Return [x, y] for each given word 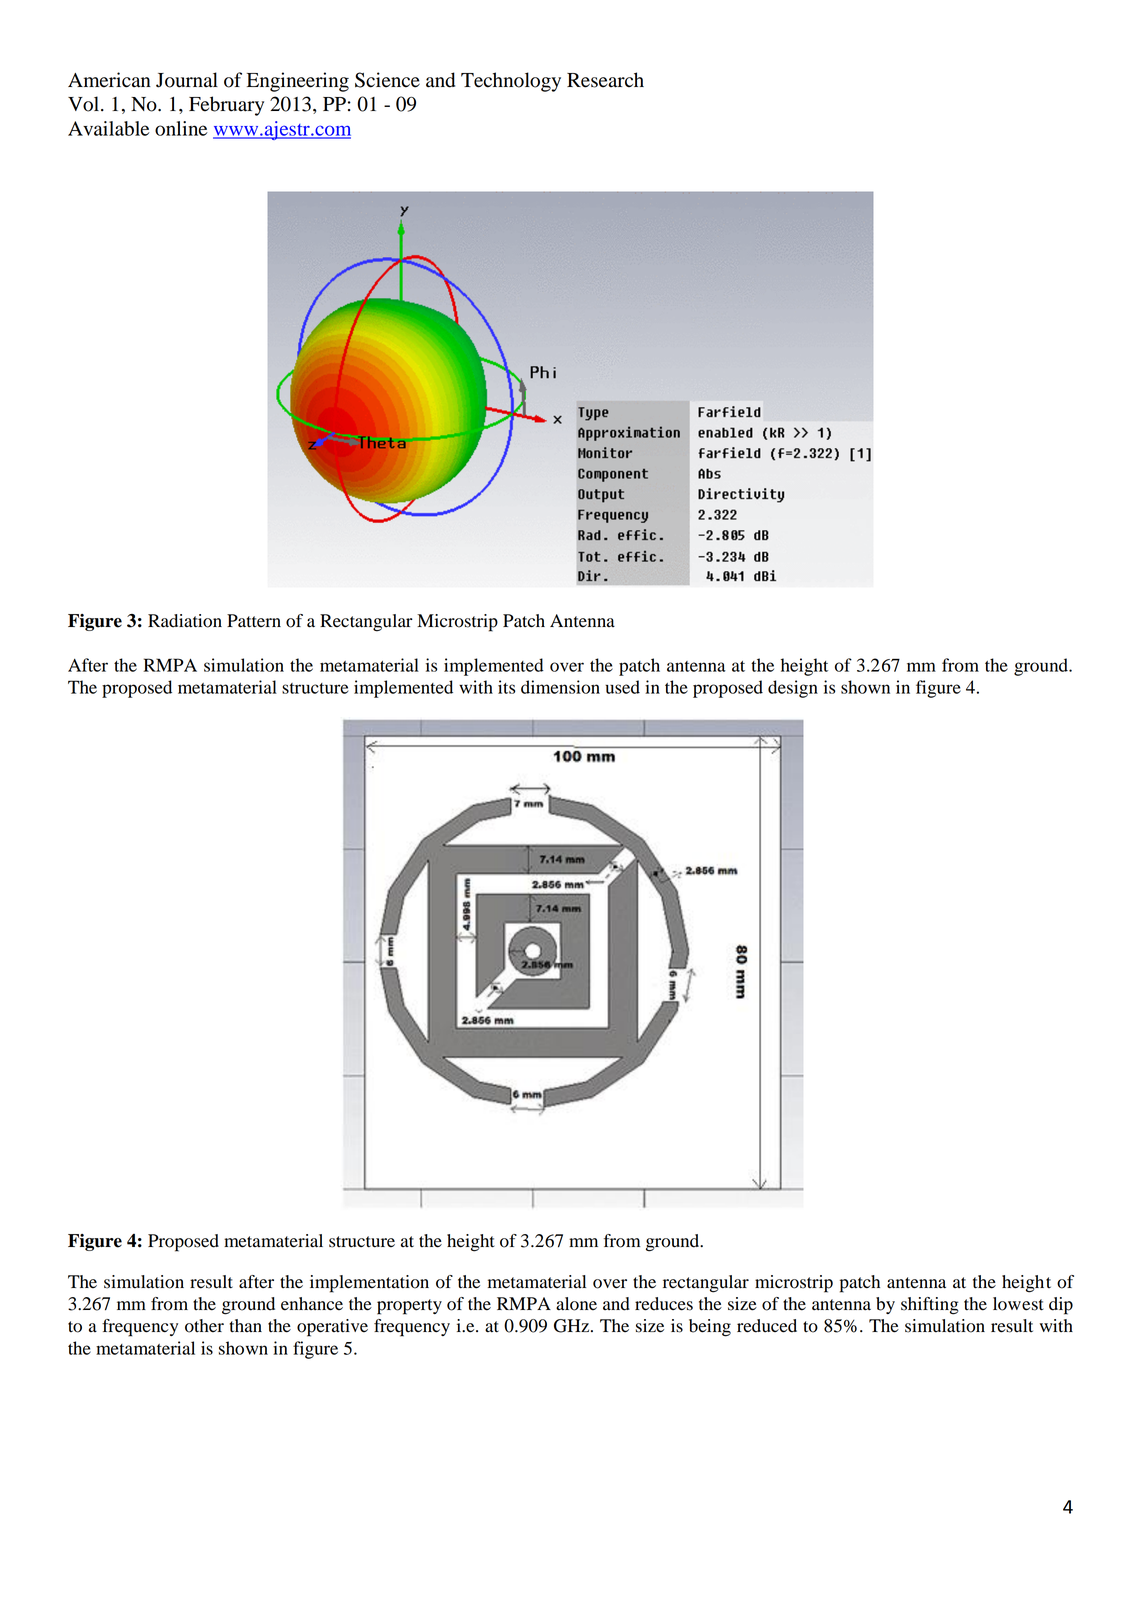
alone [576, 1304]
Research [605, 80]
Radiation [185, 621]
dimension [560, 687]
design [793, 689]
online [181, 128]
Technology [511, 82]
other [204, 1326]
